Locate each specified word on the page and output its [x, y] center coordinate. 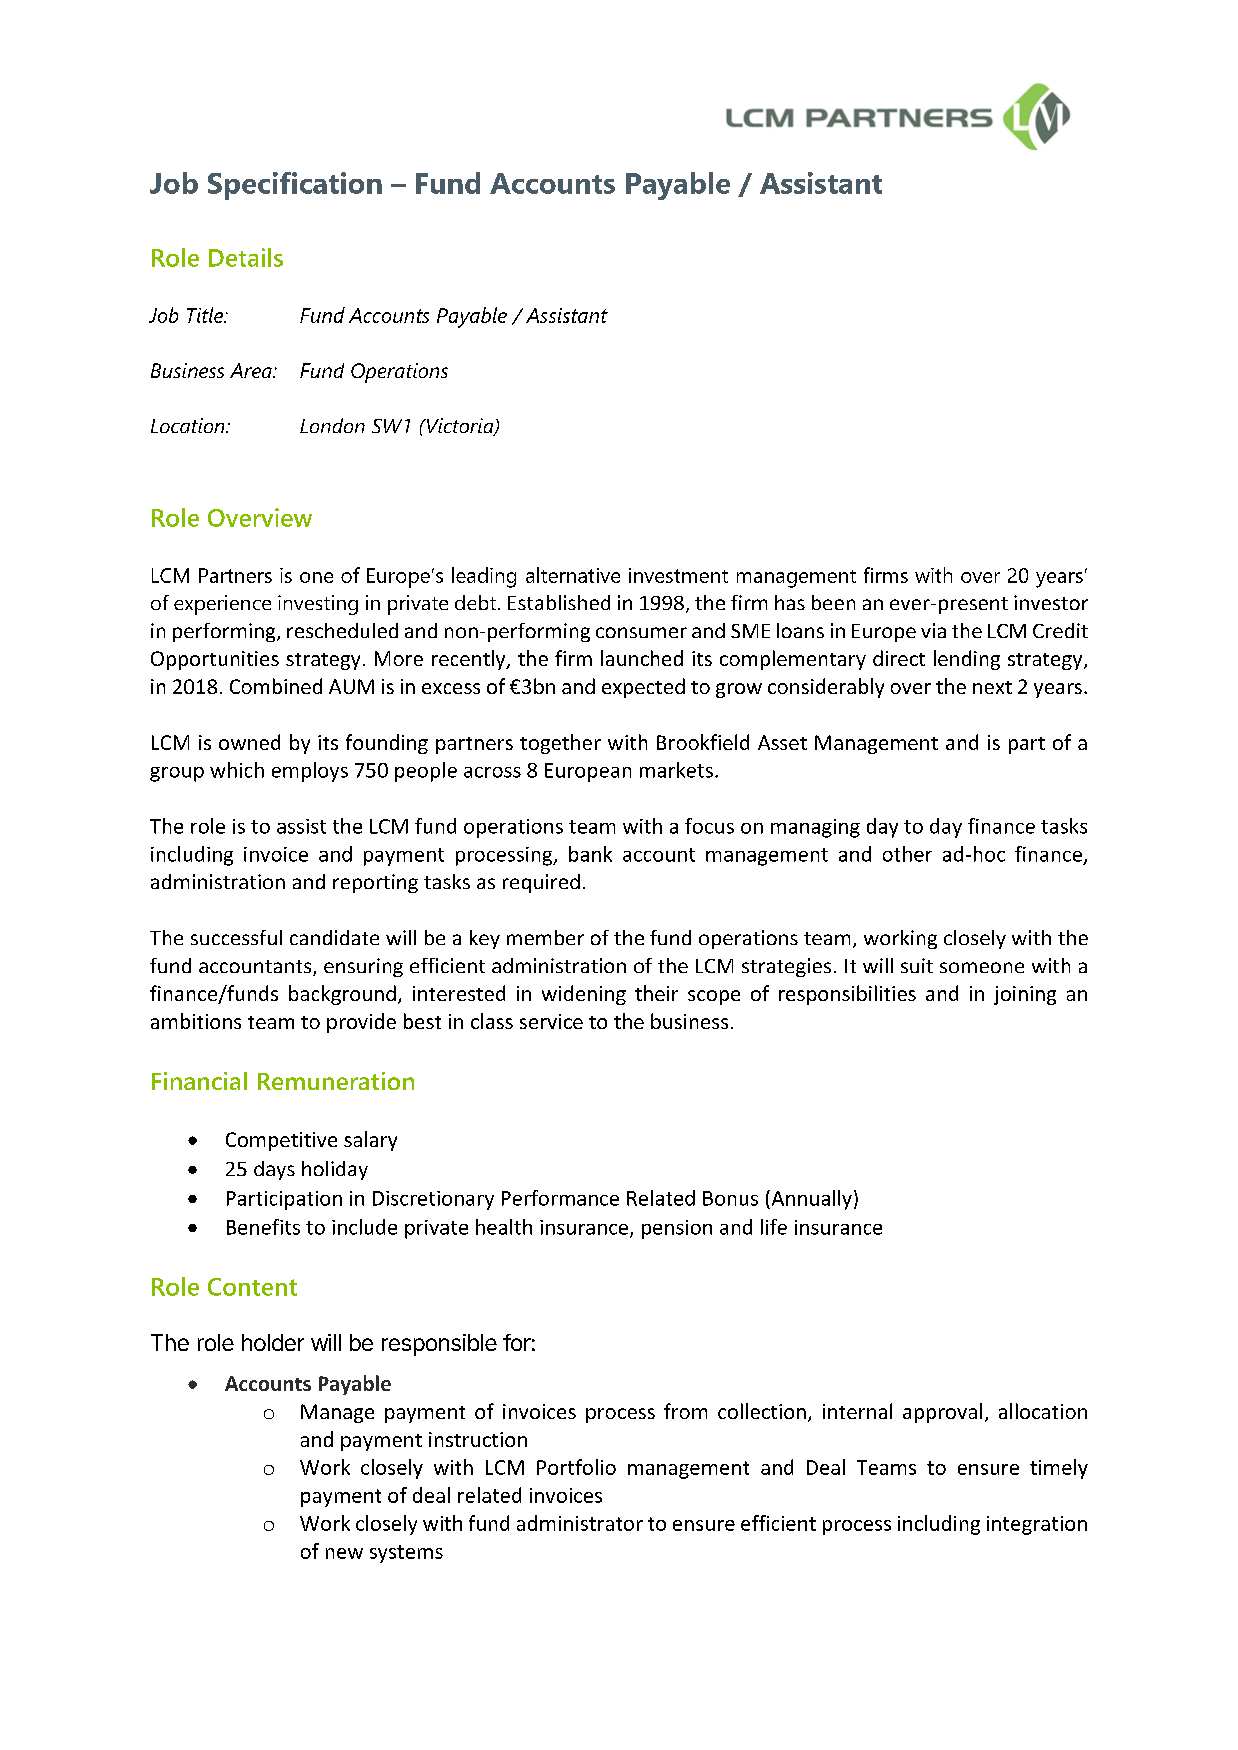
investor [1051, 602]
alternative [573, 575]
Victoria [460, 427]
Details [246, 257]
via [933, 630]
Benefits [263, 1227]
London [332, 425]
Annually [810, 1200]
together [560, 744]
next [992, 687]
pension [677, 1229]
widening [584, 995]
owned [249, 742]
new [344, 1553]
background [342, 995]
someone [982, 967]
